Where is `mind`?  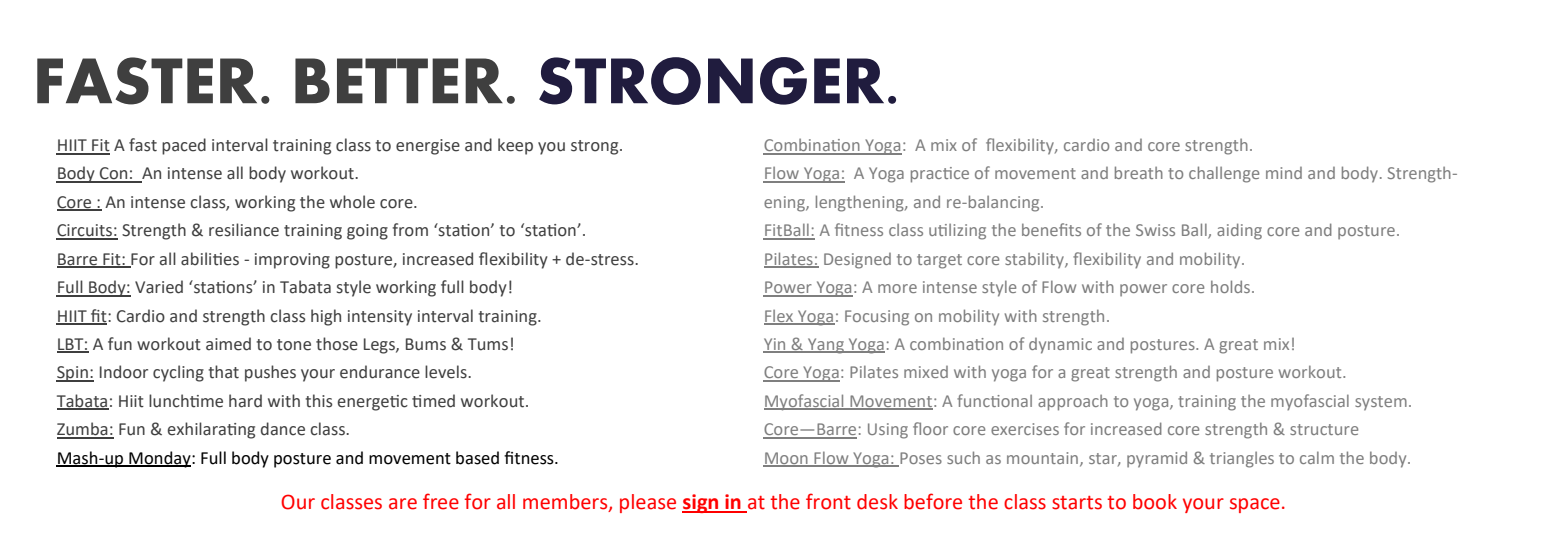 mind is located at coordinates (1284, 173).
